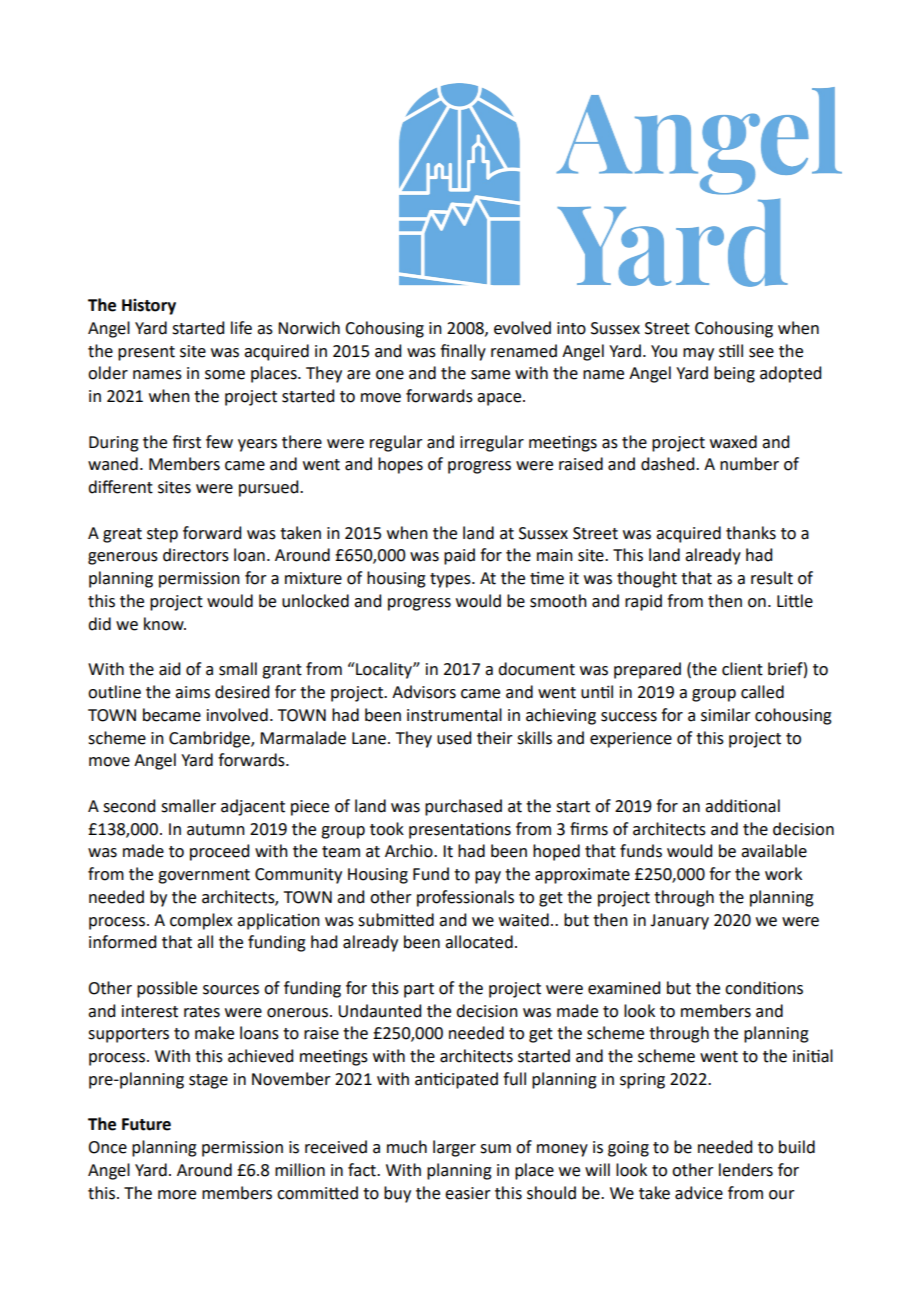 This page has height=1308, width=924. I want to click on lenders, so click(746, 1170).
